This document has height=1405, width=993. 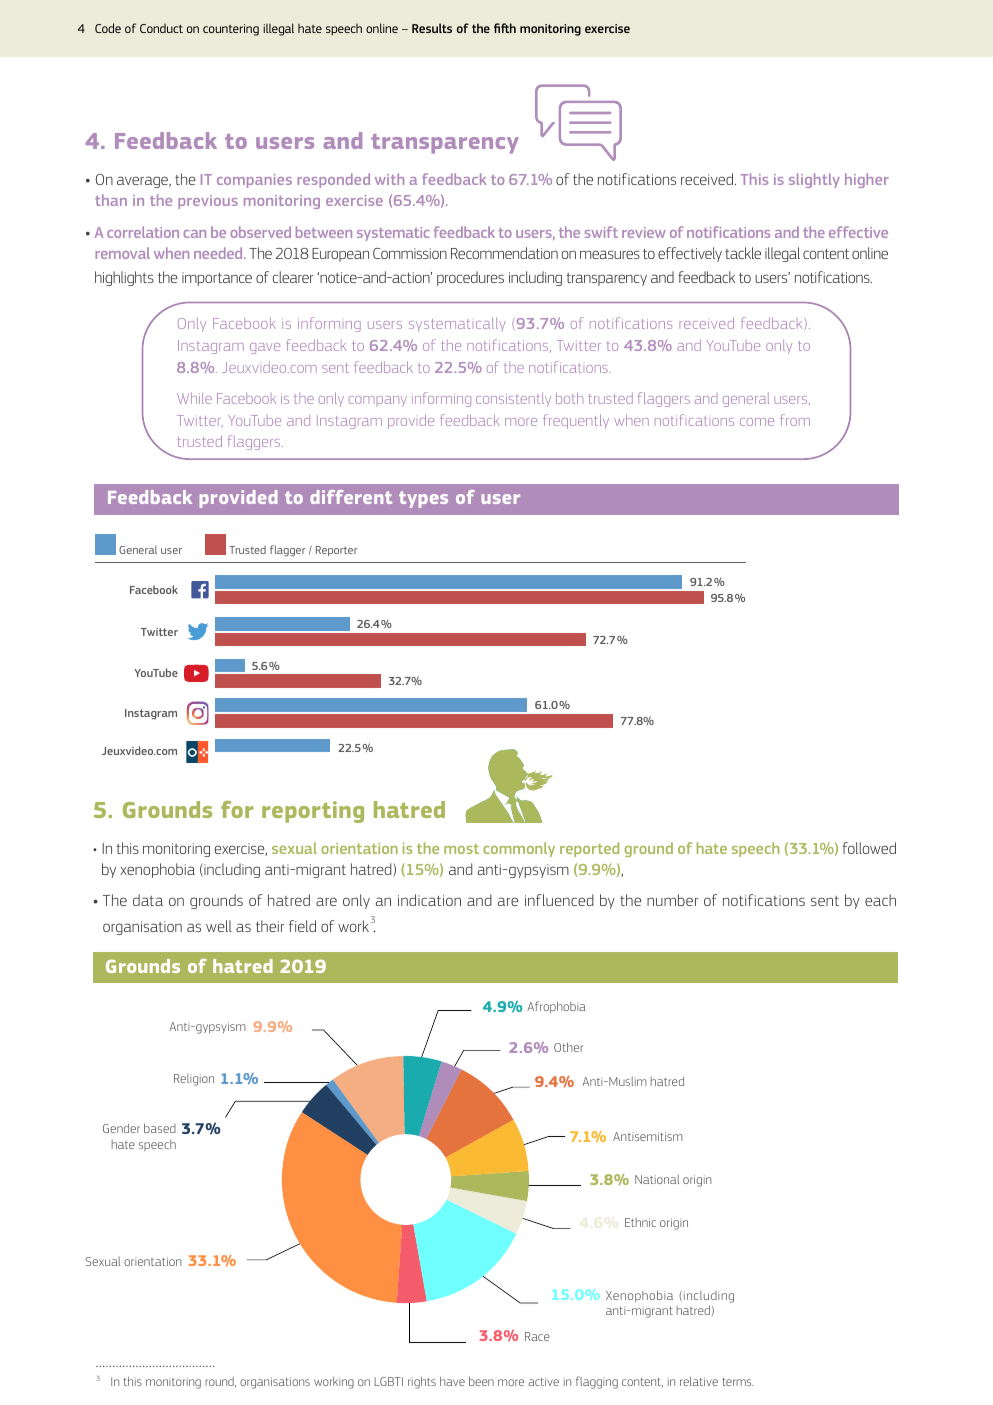 What do you see at coordinates (795, 420) in the document?
I see `from` at bounding box center [795, 420].
